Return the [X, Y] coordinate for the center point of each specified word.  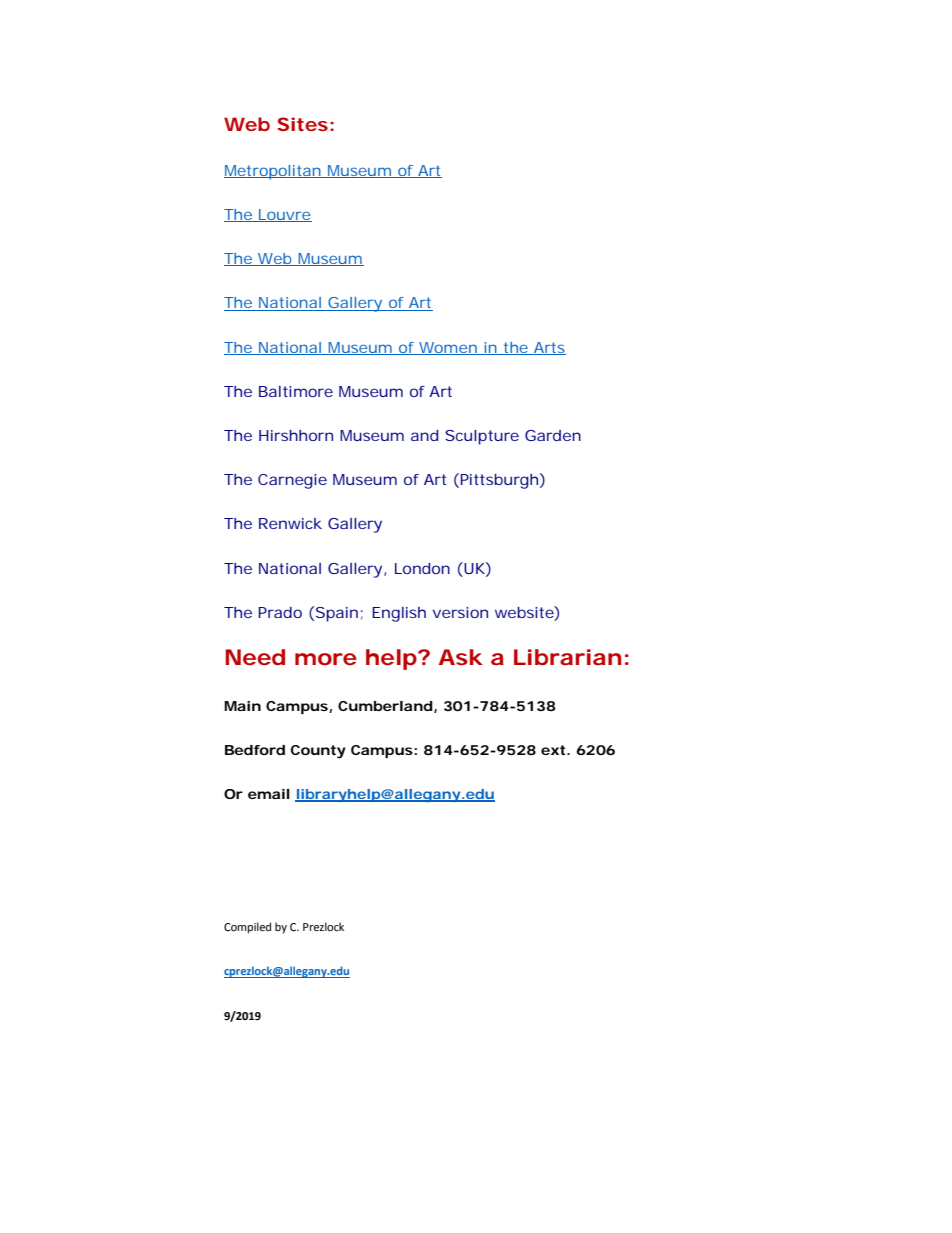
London [422, 568]
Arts [549, 348]
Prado [280, 612]
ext [554, 750]
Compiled [247, 928]
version [460, 612]
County [318, 752]
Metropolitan [274, 172]
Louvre [284, 215]
